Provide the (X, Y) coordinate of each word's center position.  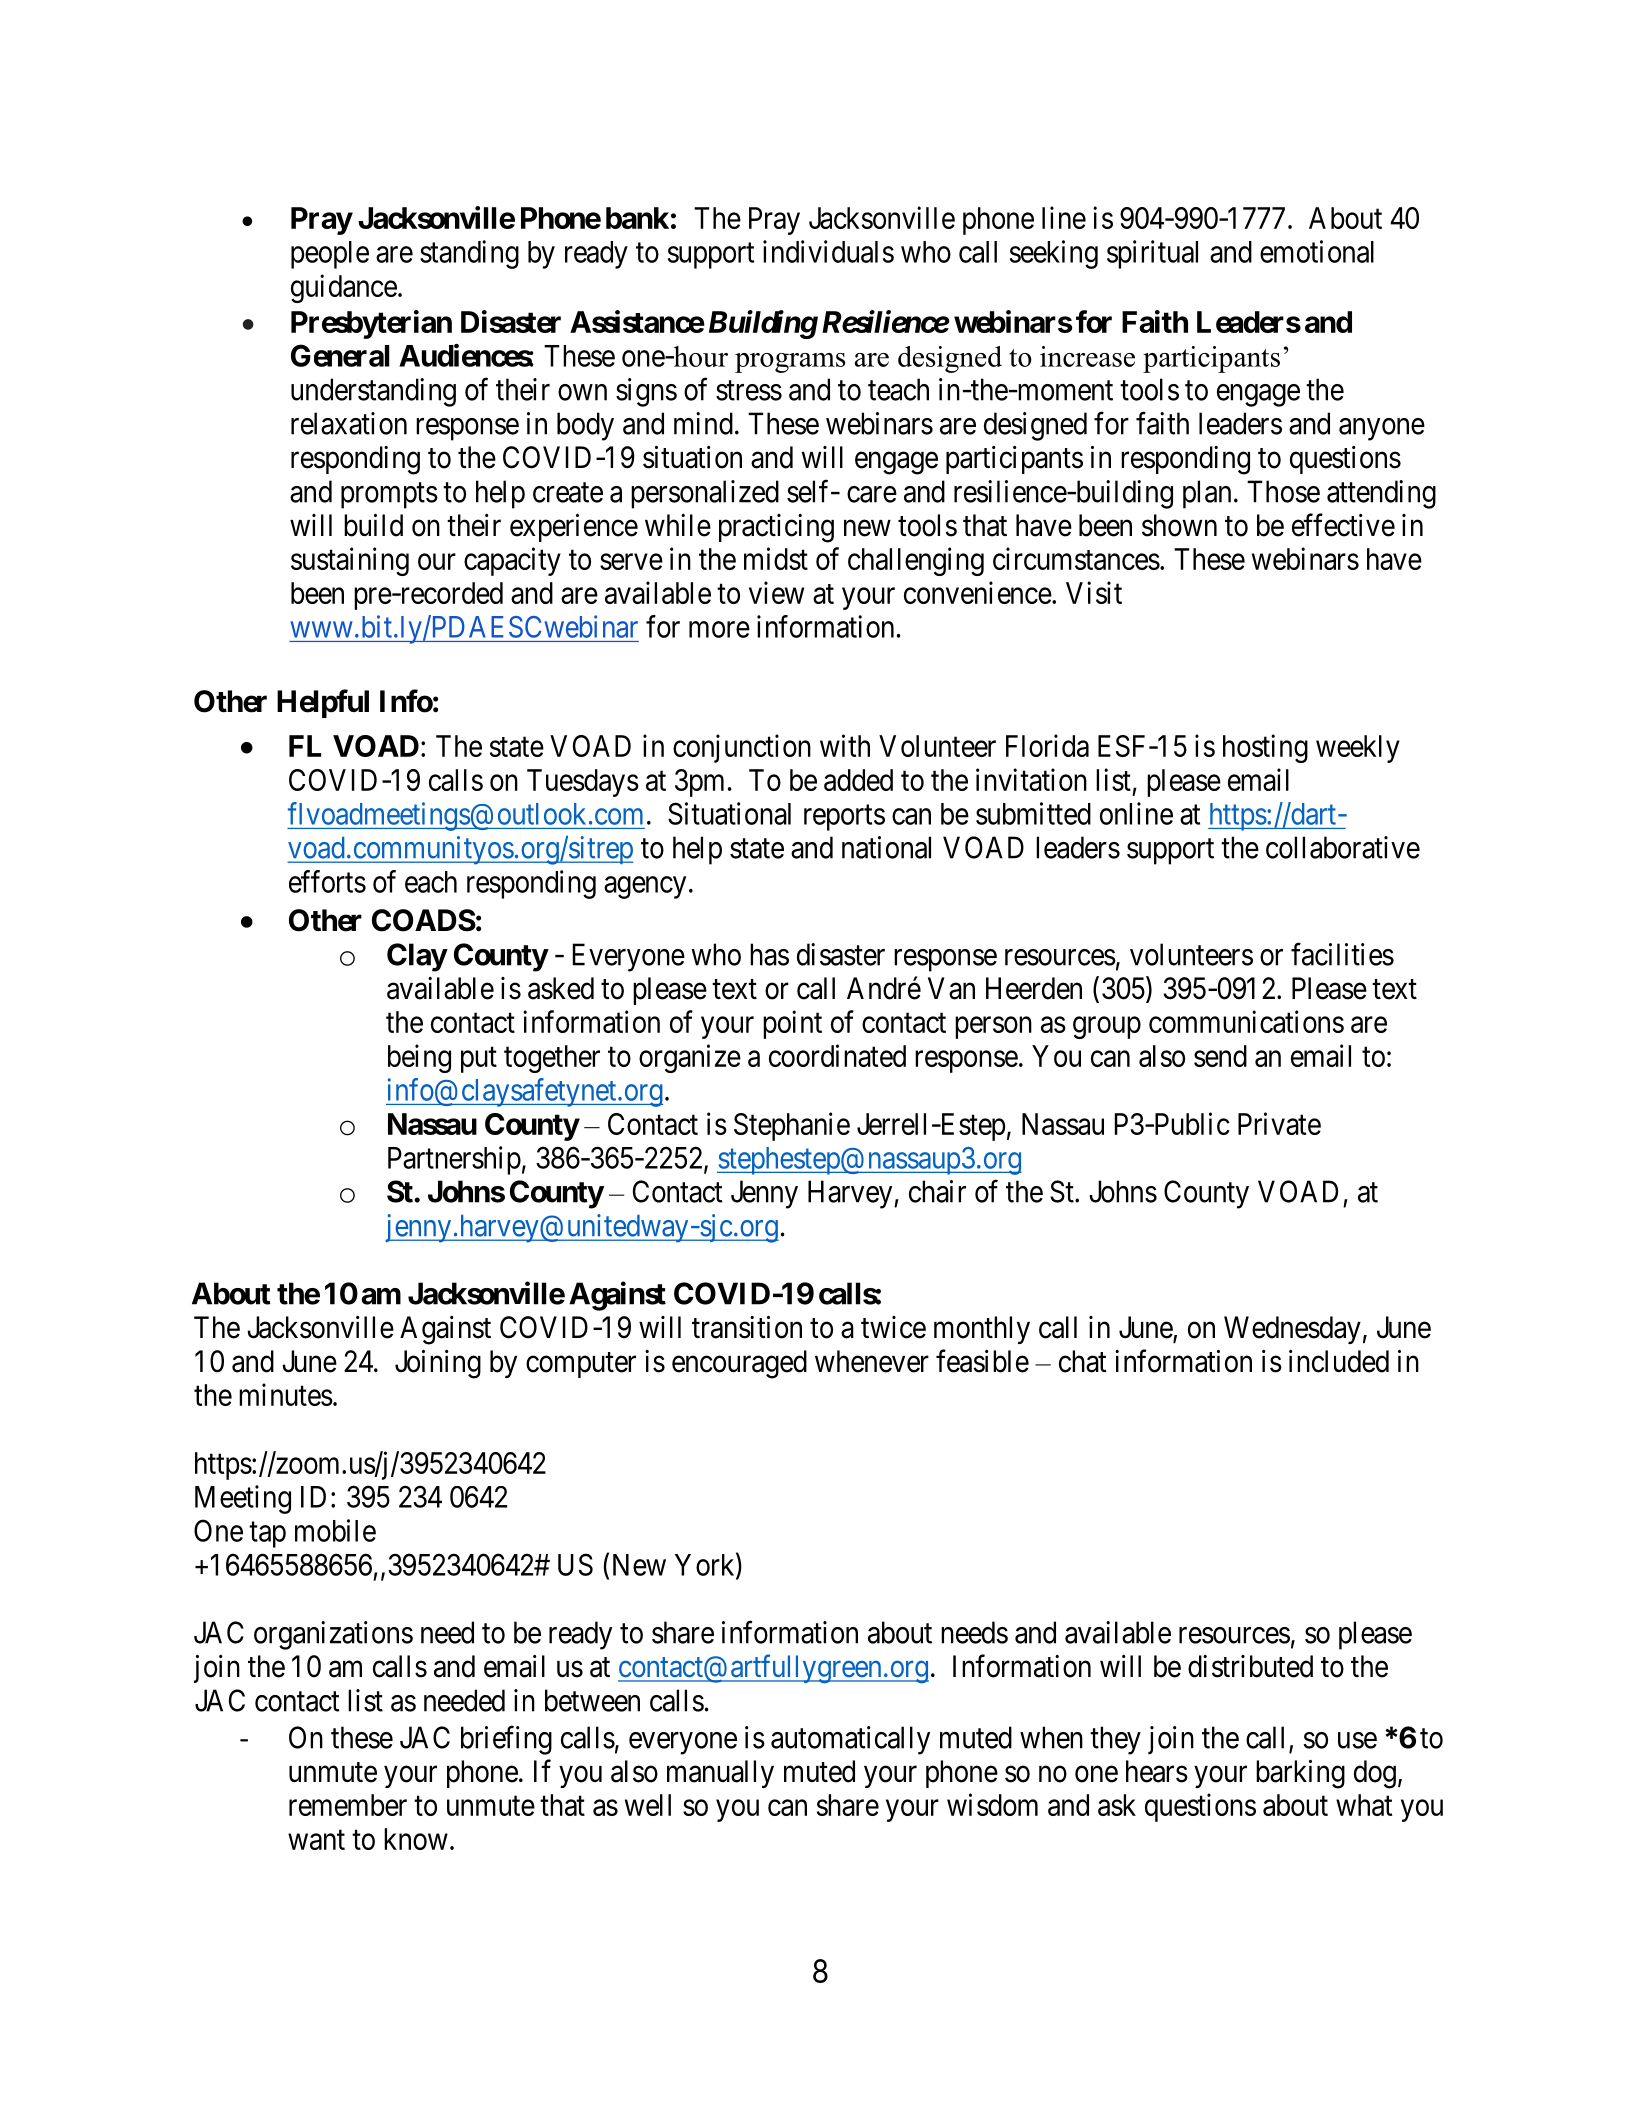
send (1220, 1056)
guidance (344, 288)
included (1339, 1361)
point (792, 1024)
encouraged (739, 1364)
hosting (1265, 748)
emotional (1317, 251)
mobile (335, 1530)
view (776, 592)
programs (790, 363)
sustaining (350, 561)
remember (348, 1805)
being (419, 1058)
